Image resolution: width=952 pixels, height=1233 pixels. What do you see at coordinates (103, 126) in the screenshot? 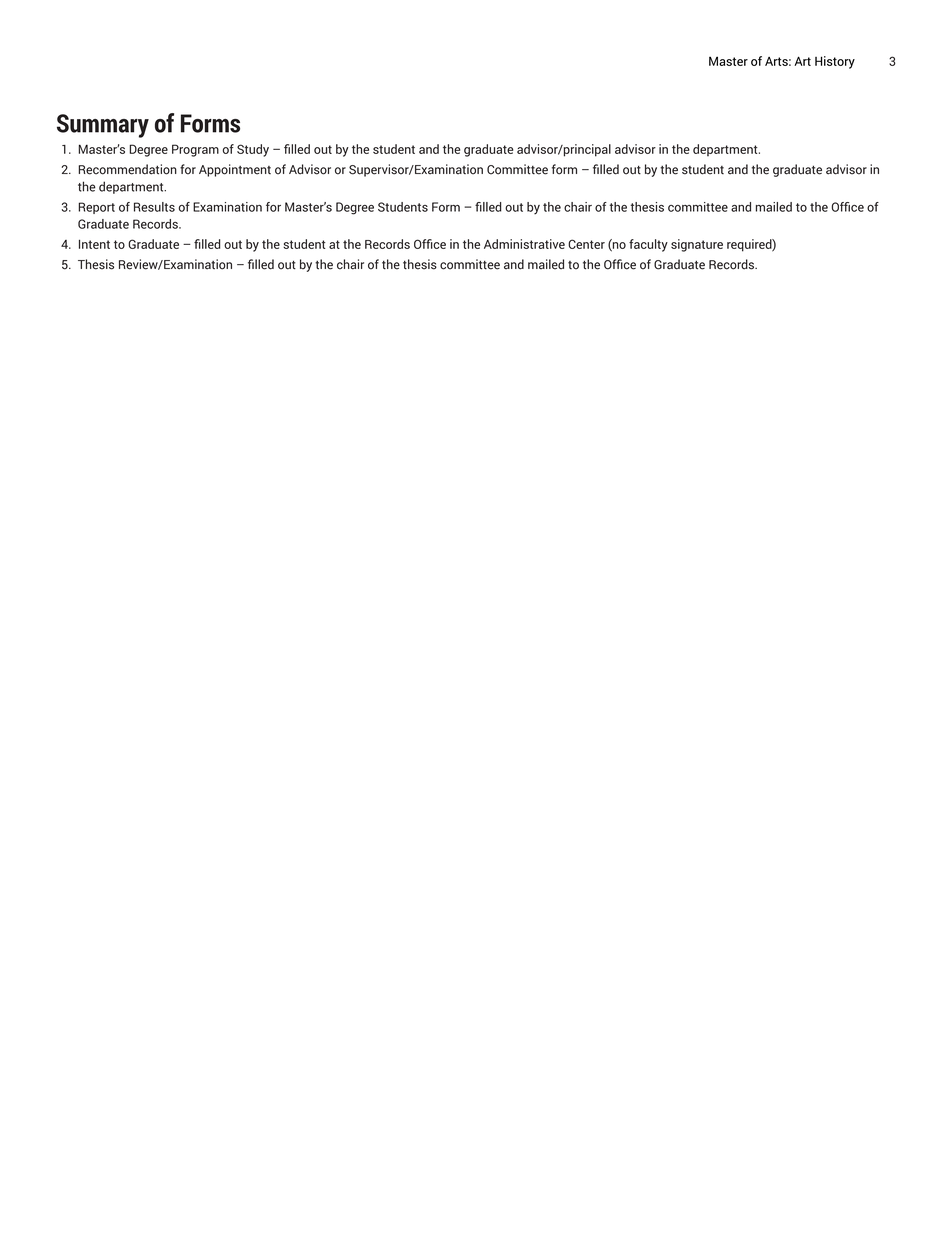
I see `Summary` at bounding box center [103, 126].
